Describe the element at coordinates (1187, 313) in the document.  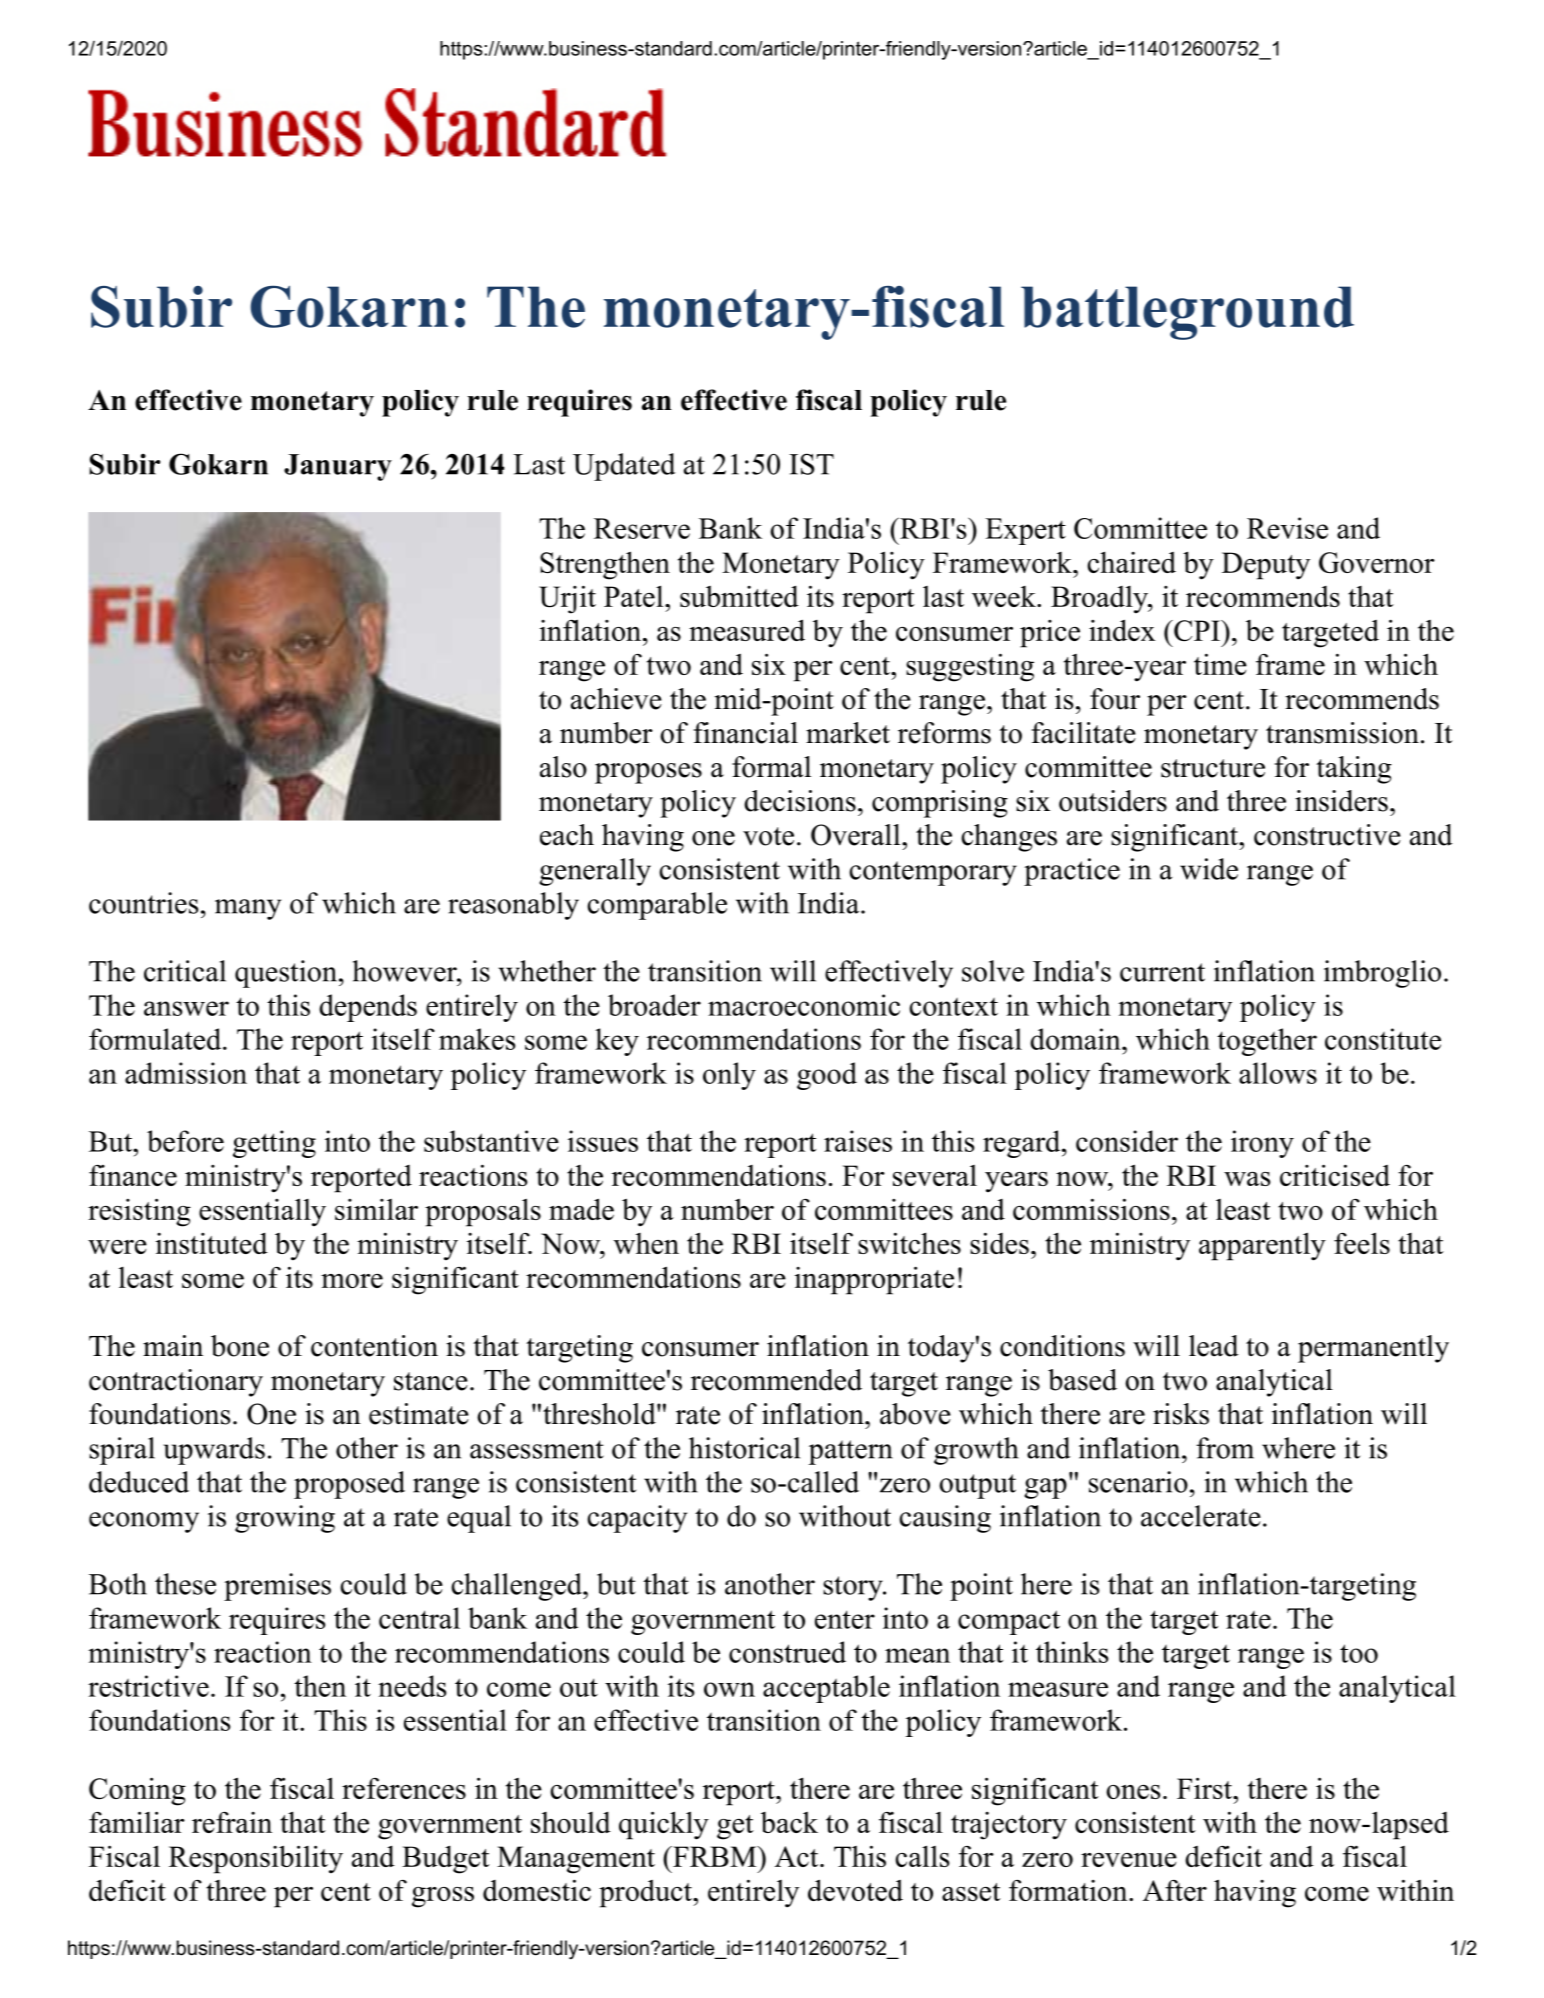
I see `battleground` at that location.
